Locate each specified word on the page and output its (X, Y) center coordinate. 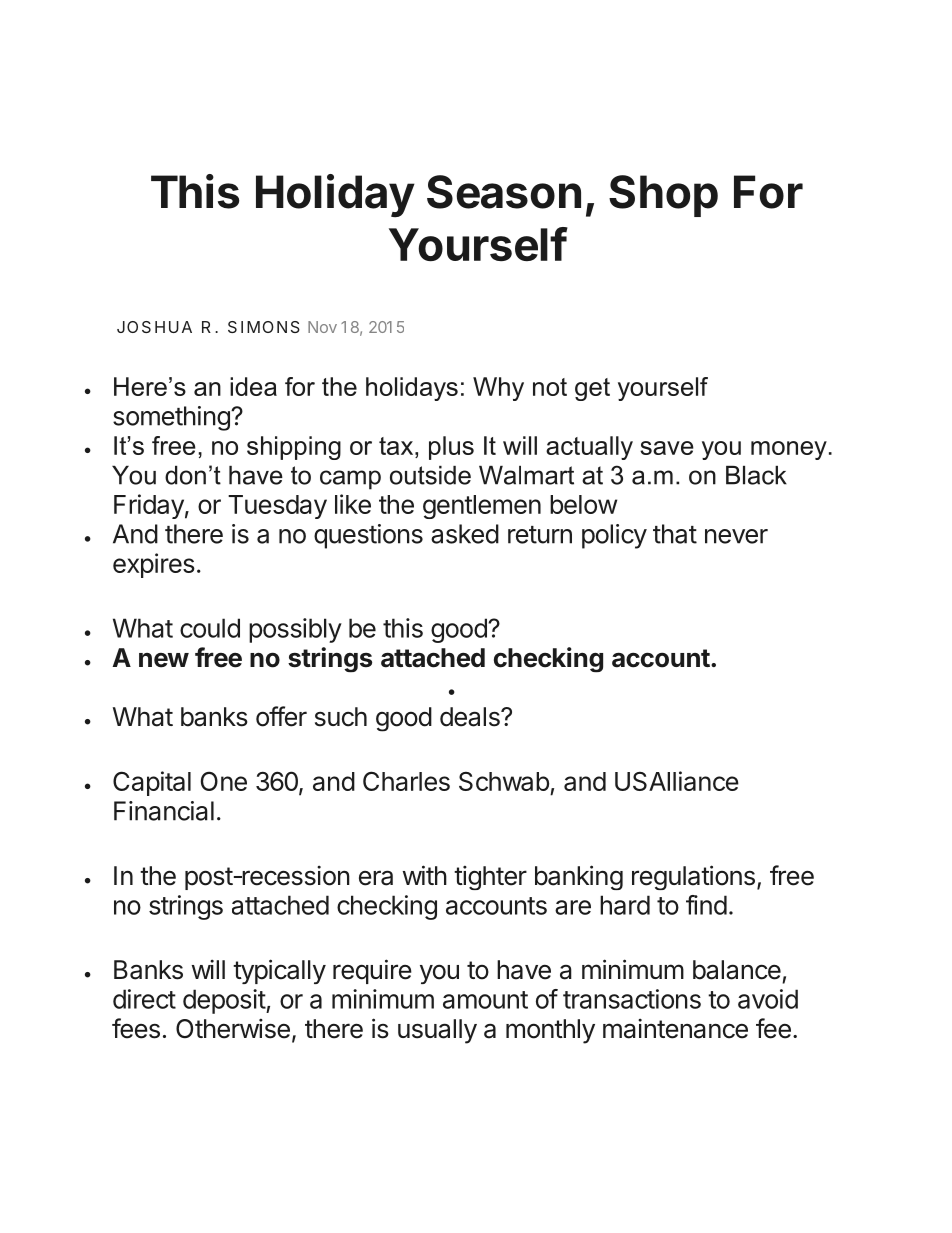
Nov (322, 327)
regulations (693, 877)
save (667, 448)
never (736, 536)
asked (465, 534)
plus (451, 448)
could (210, 628)
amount (485, 1000)
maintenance (675, 1028)
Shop (663, 196)
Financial (164, 811)
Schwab (504, 781)
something (172, 418)
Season (504, 192)
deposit (225, 1001)
